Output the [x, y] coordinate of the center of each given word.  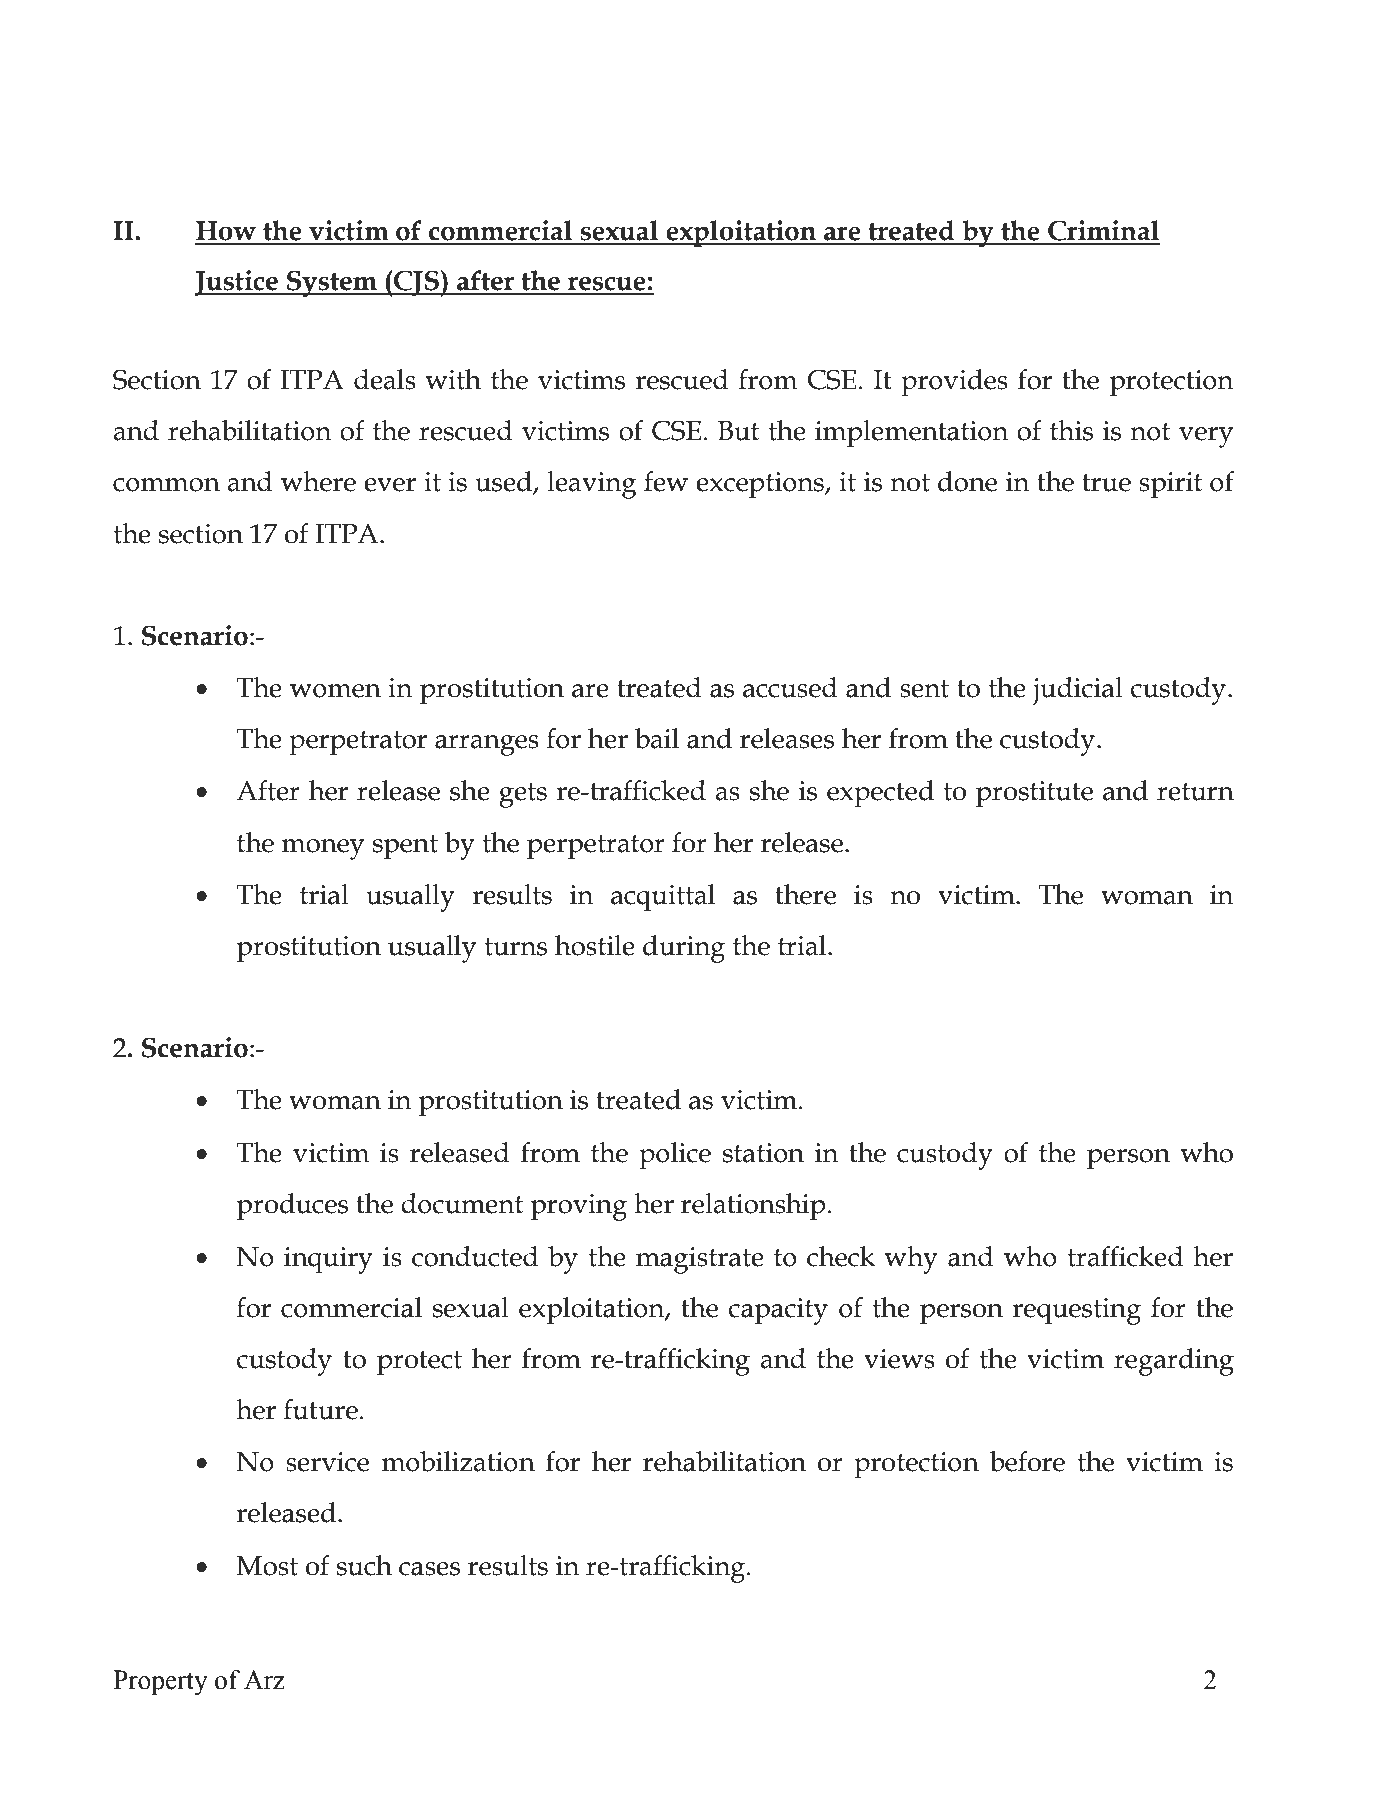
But [738, 431]
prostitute [1034, 794]
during [684, 949]
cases [429, 1569]
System [332, 284]
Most [267, 1566]
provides [954, 383]
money [323, 849]
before [1027, 1461]
